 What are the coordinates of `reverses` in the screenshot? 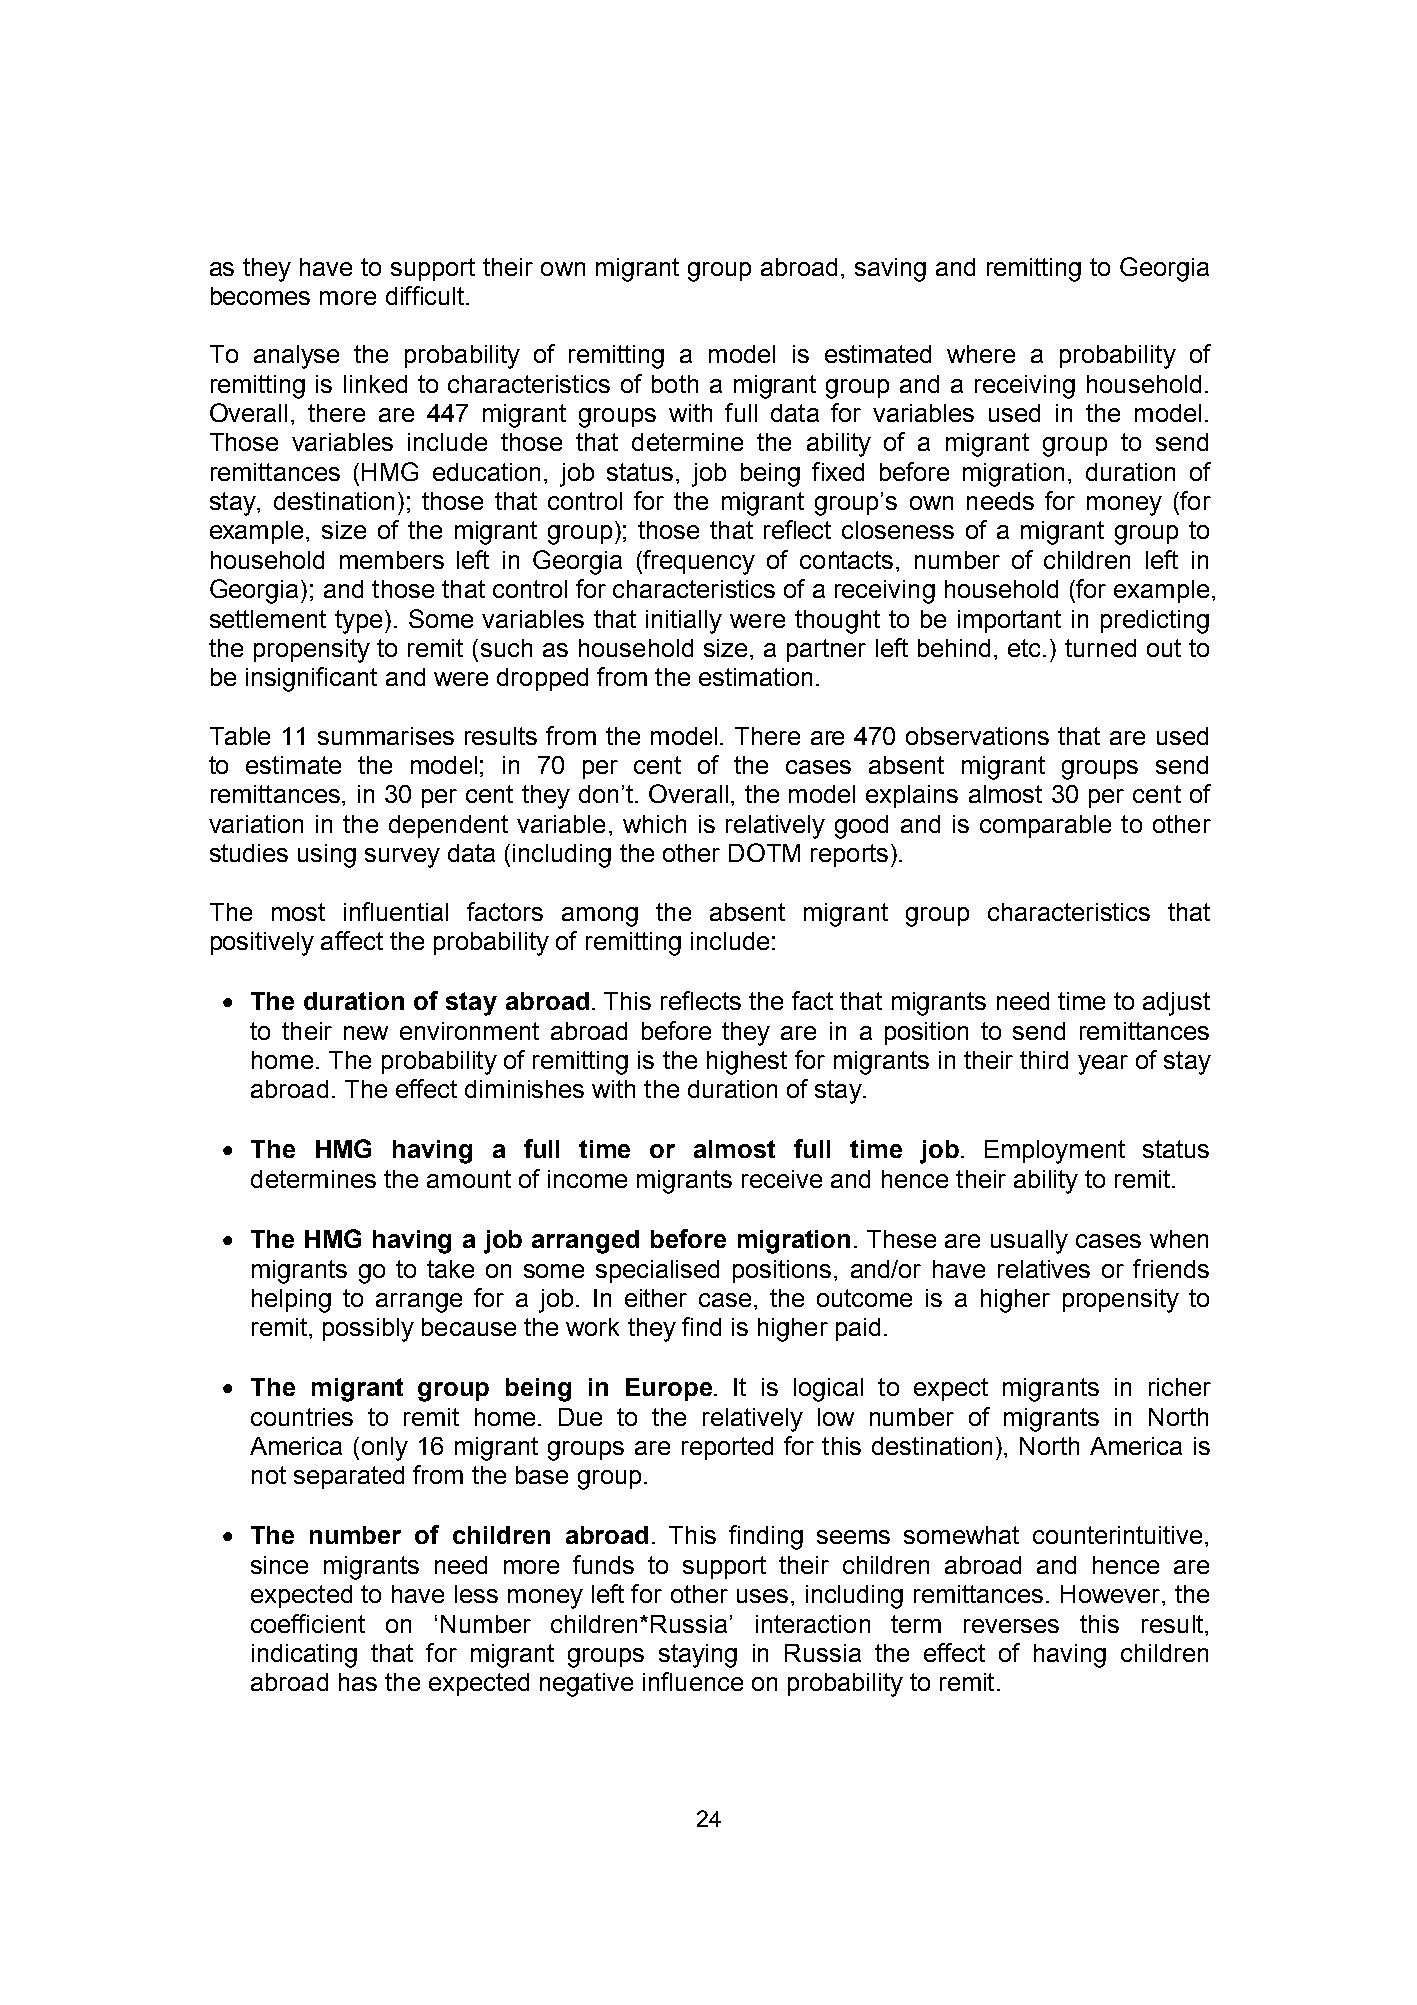 It's located at (1011, 1626).
